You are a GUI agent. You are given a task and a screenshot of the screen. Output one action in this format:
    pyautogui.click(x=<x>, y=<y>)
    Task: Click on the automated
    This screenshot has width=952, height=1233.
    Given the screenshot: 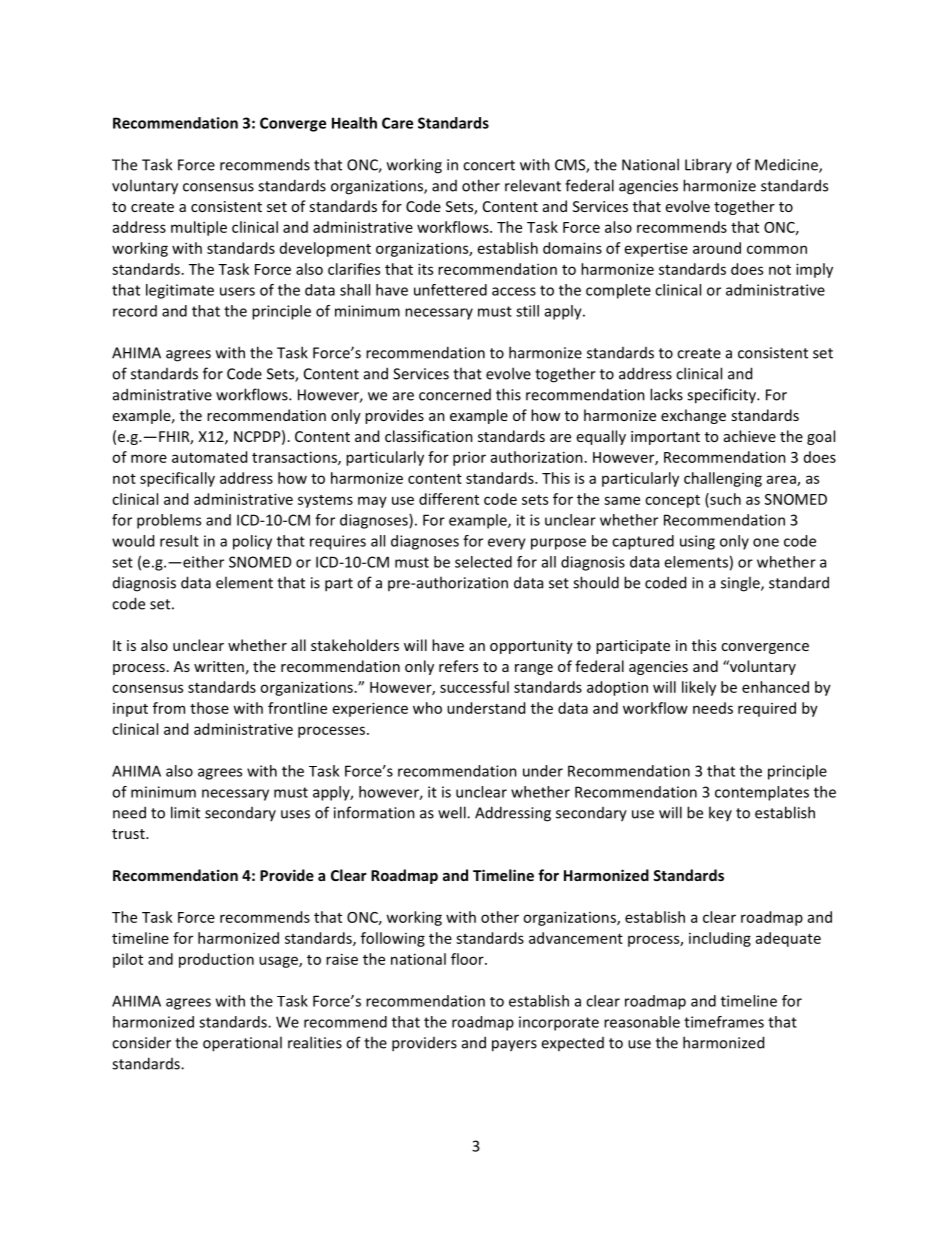 What is the action you would take?
    pyautogui.click(x=209, y=457)
